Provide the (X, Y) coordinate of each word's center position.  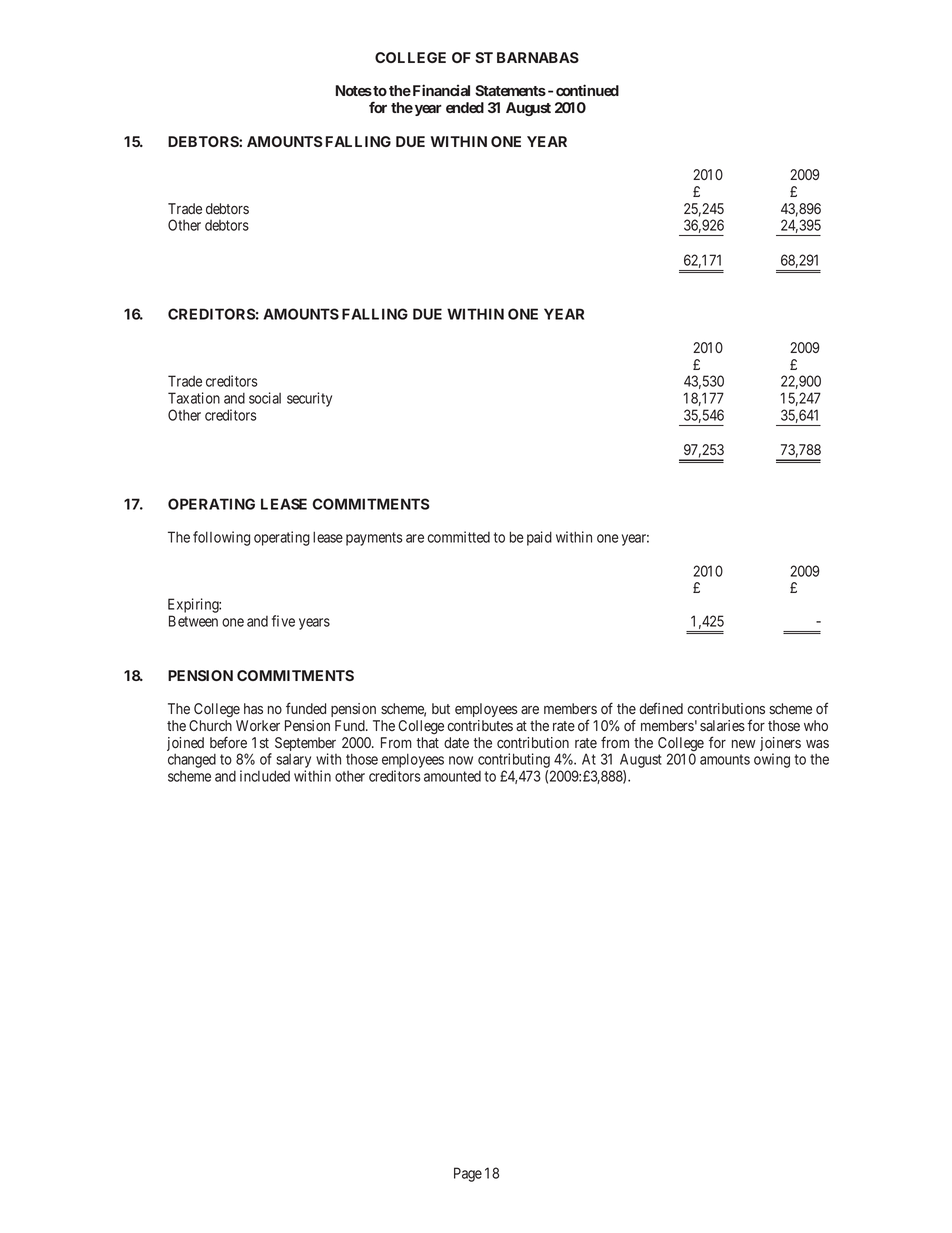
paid (539, 538)
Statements (510, 90)
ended (465, 107)
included (265, 776)
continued (587, 90)
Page (468, 1174)
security (309, 399)
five (283, 621)
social (265, 398)
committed (458, 537)
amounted (452, 776)
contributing (514, 762)
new (744, 744)
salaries (722, 725)
